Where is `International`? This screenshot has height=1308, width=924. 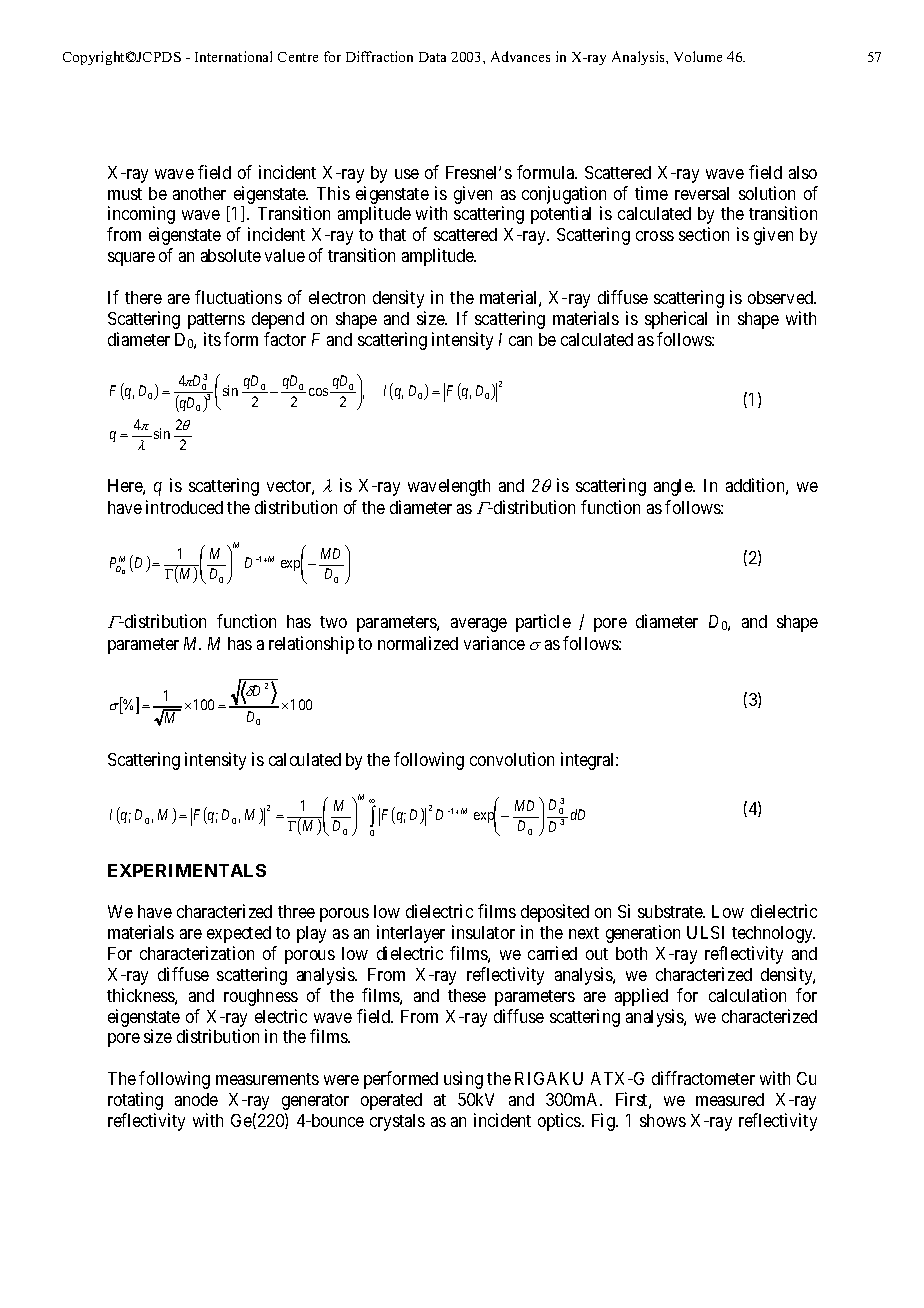 International is located at coordinates (233, 56).
